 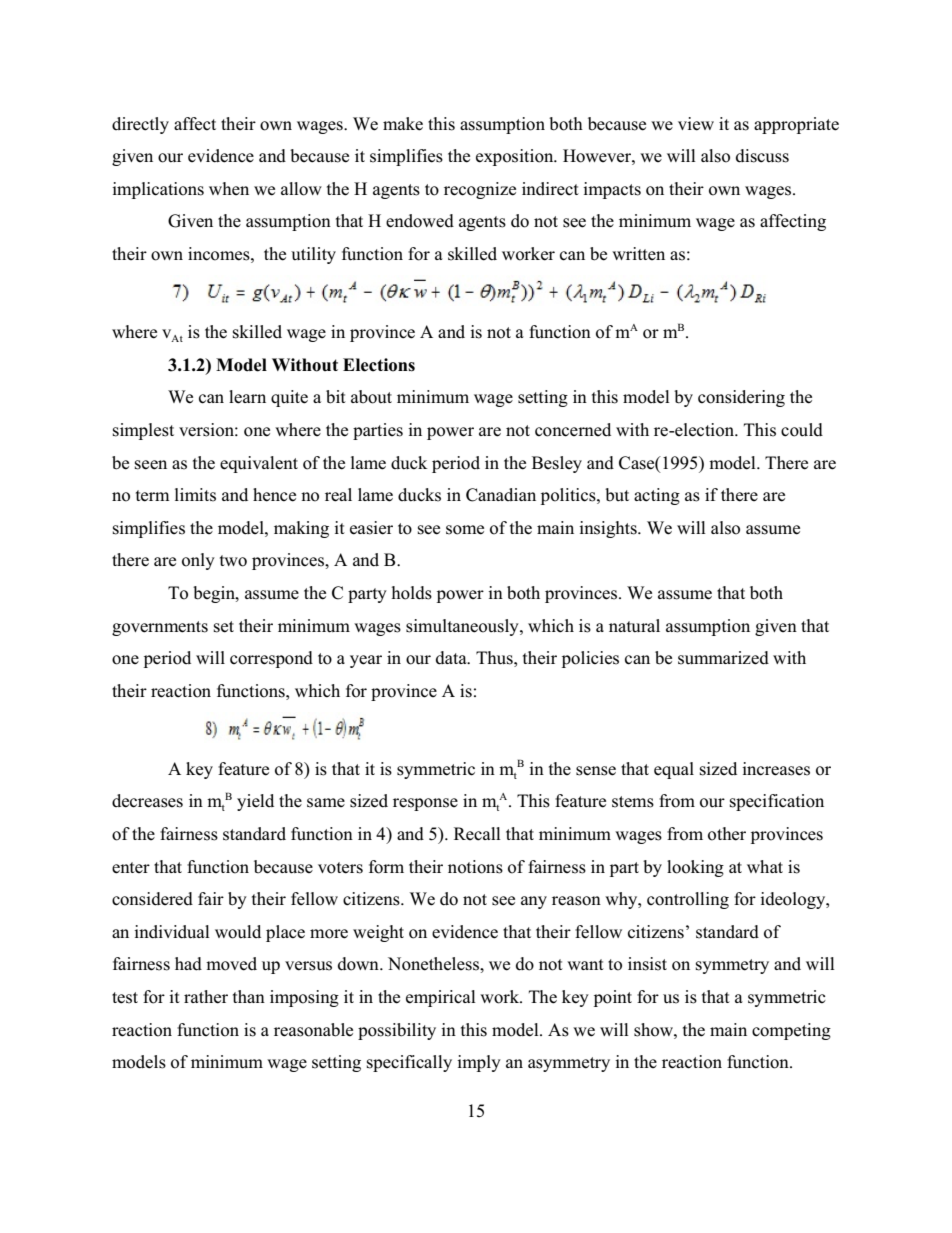 What do you see at coordinates (741, 398) in the page?
I see `considering` at bounding box center [741, 398].
